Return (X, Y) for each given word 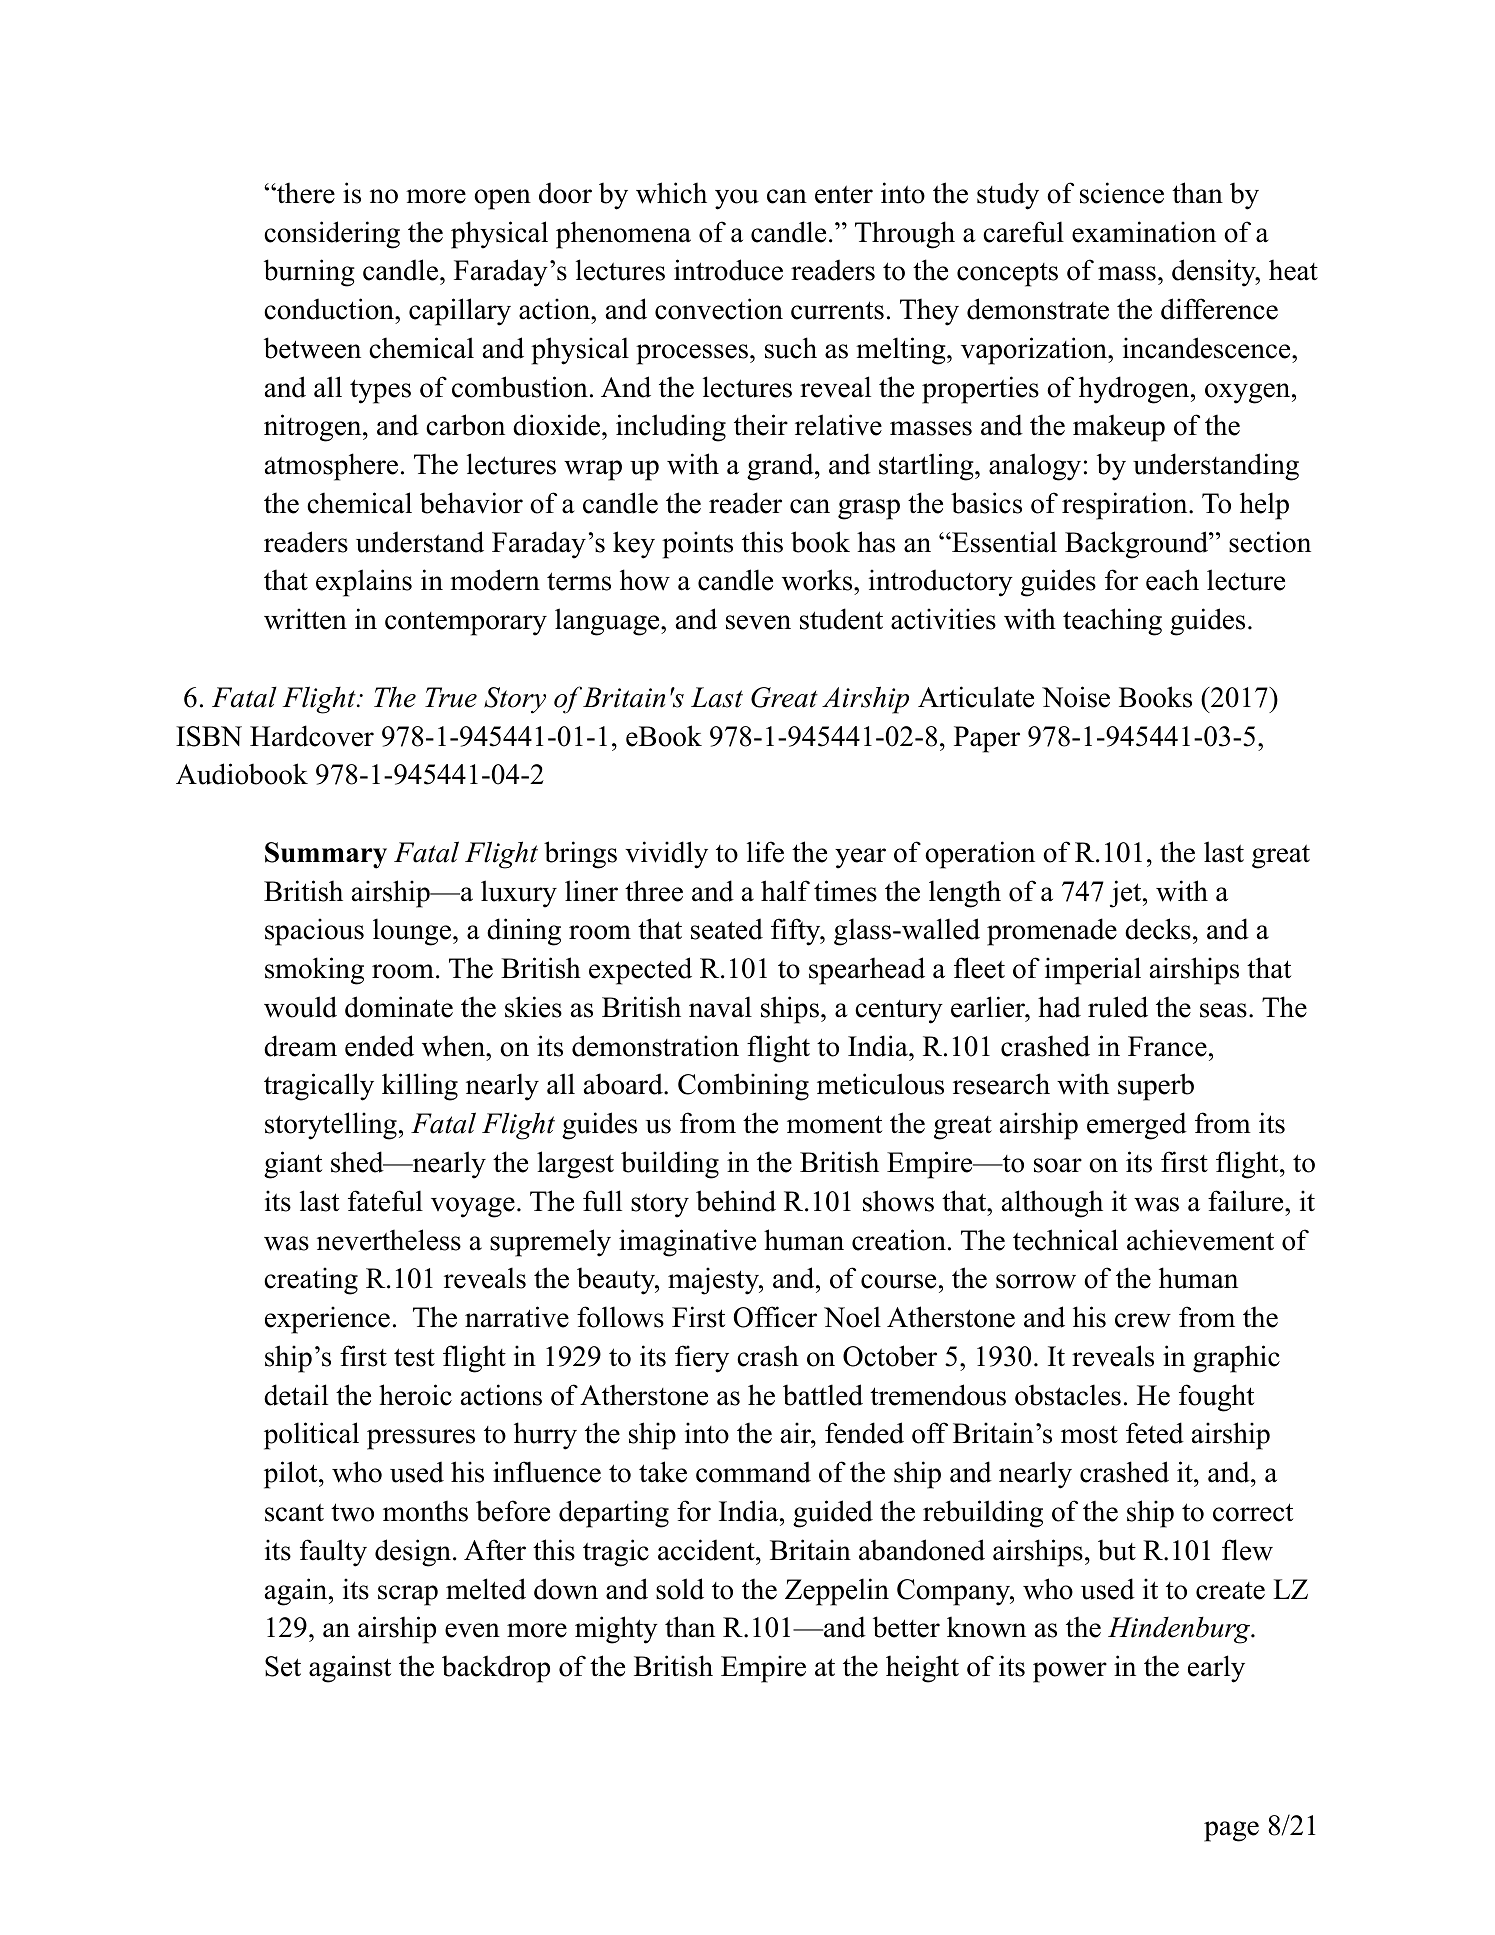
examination (1144, 232)
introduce (728, 270)
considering (332, 235)
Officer (775, 1317)
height (922, 1669)
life (765, 852)
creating (311, 1281)
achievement (1200, 1240)
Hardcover (312, 736)
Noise (1076, 697)
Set (283, 1666)
